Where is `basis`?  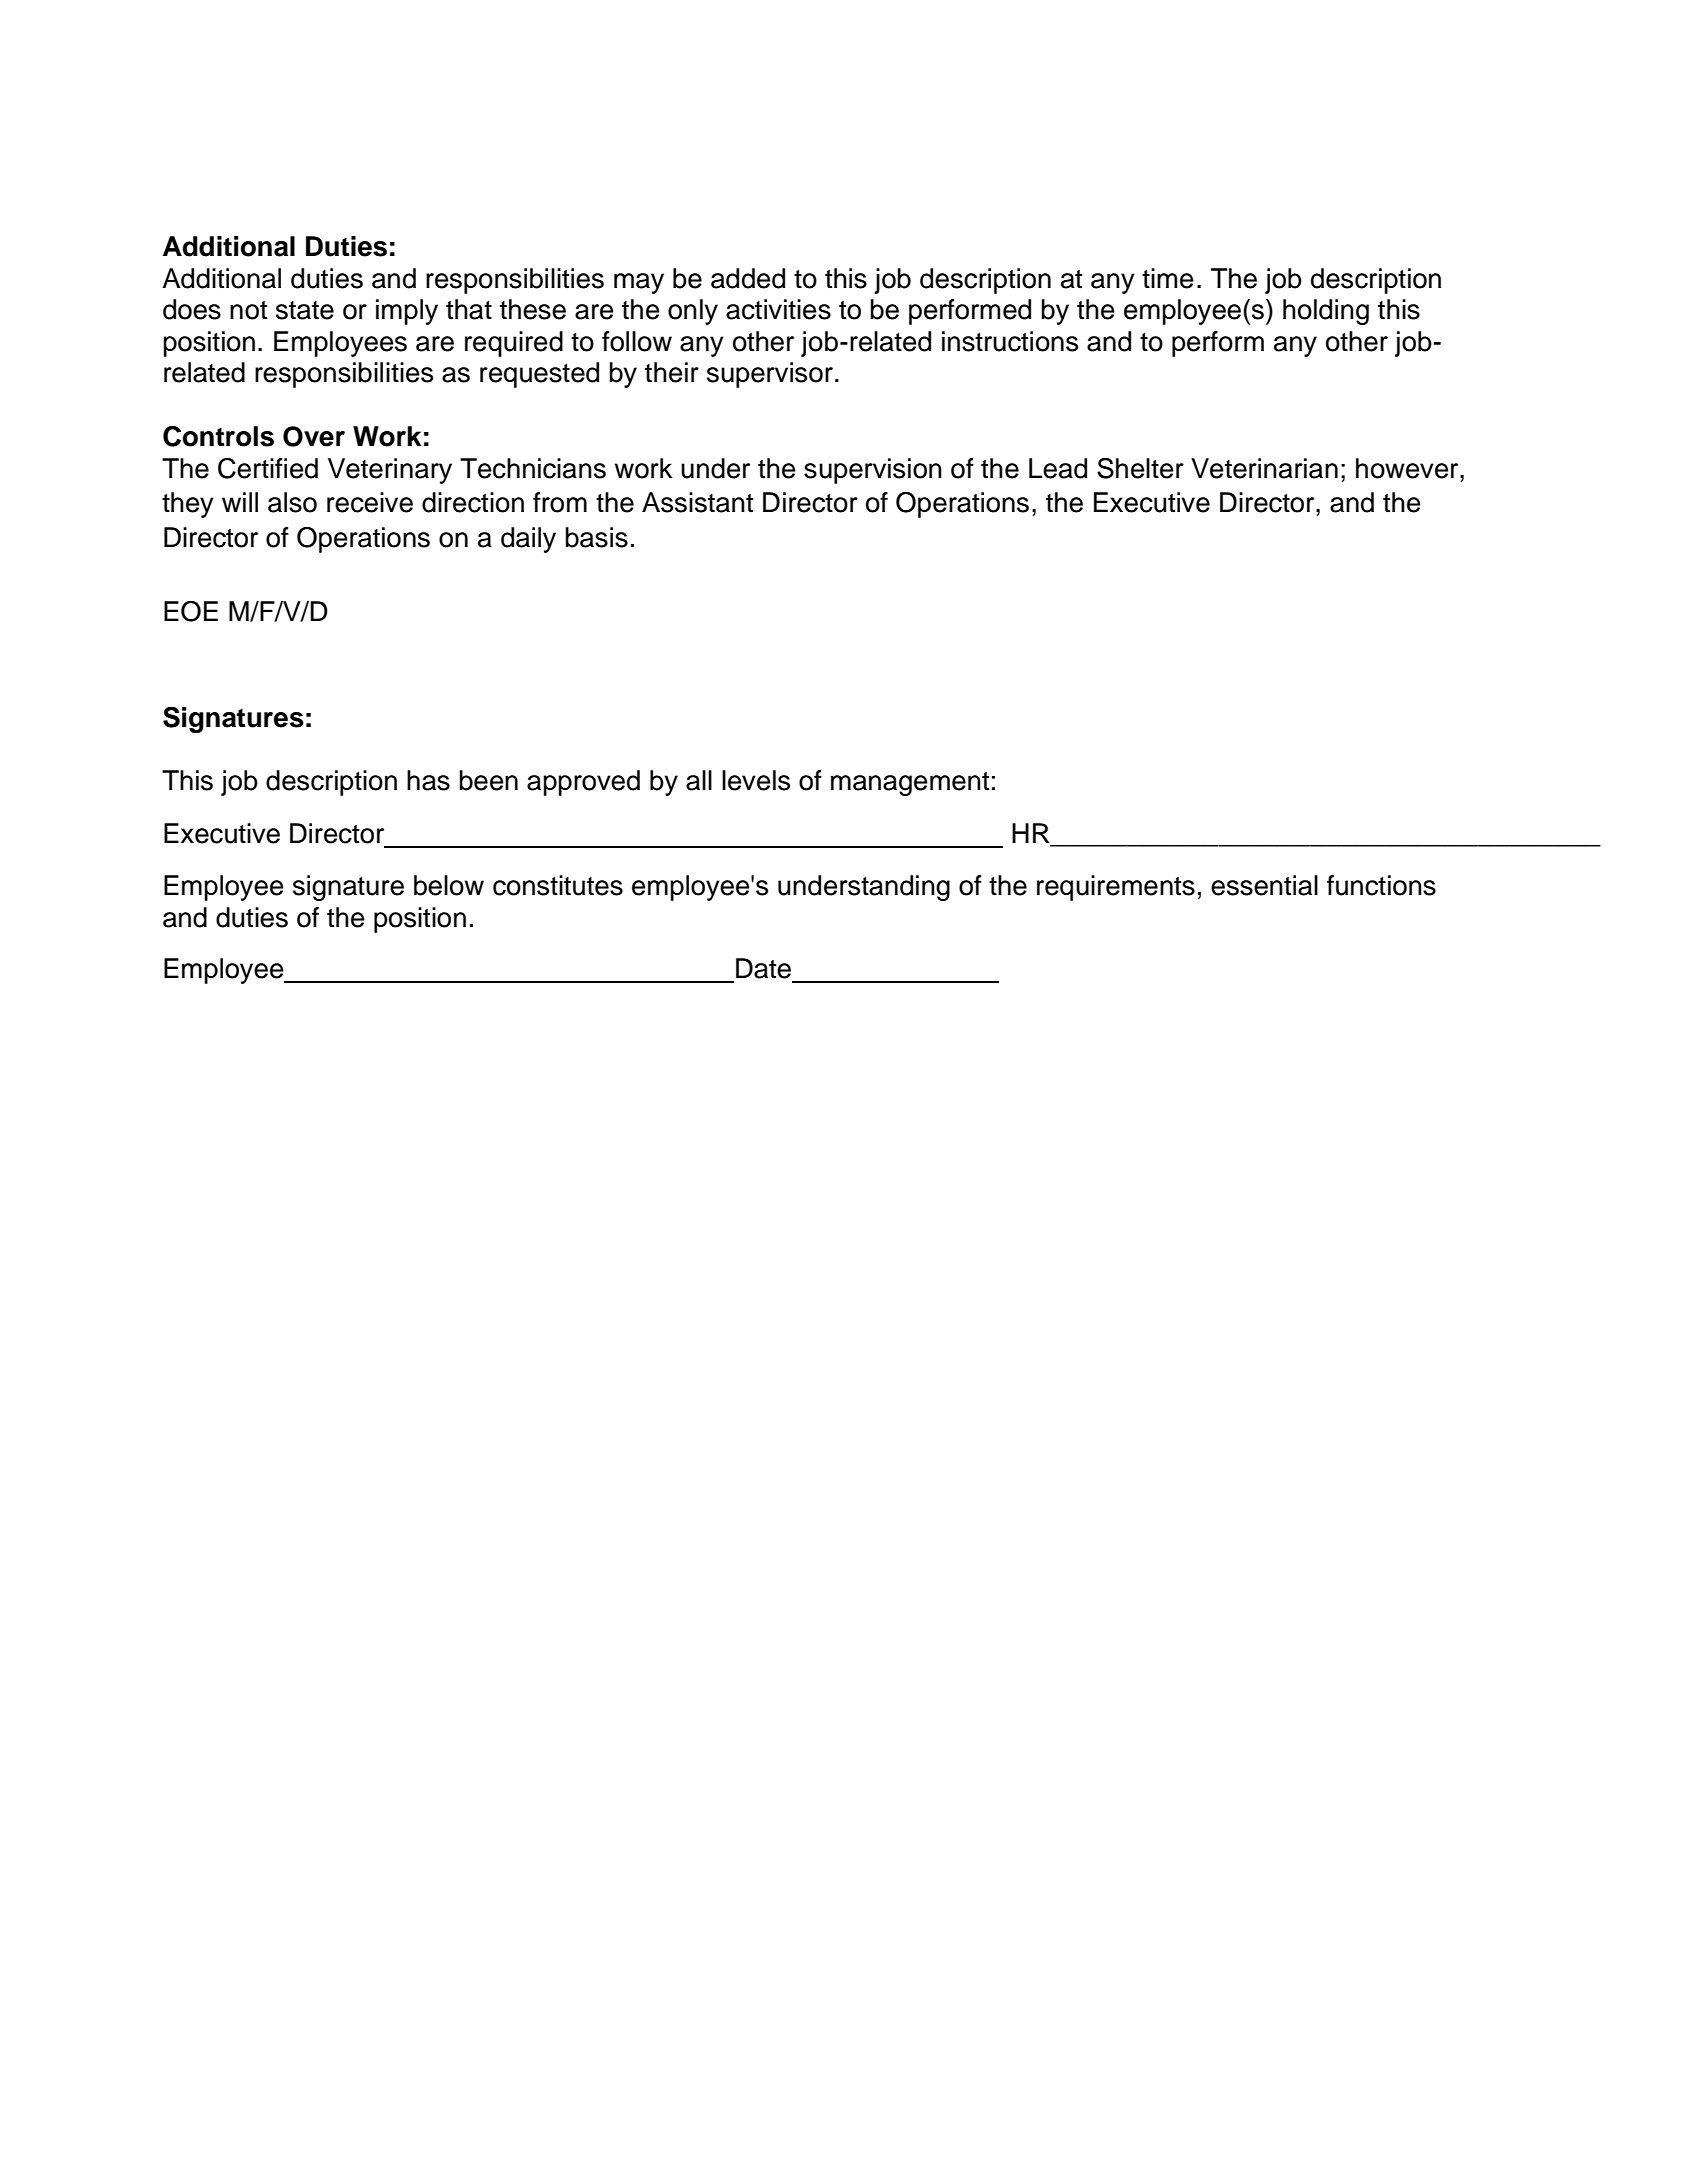 basis is located at coordinates (596, 537).
